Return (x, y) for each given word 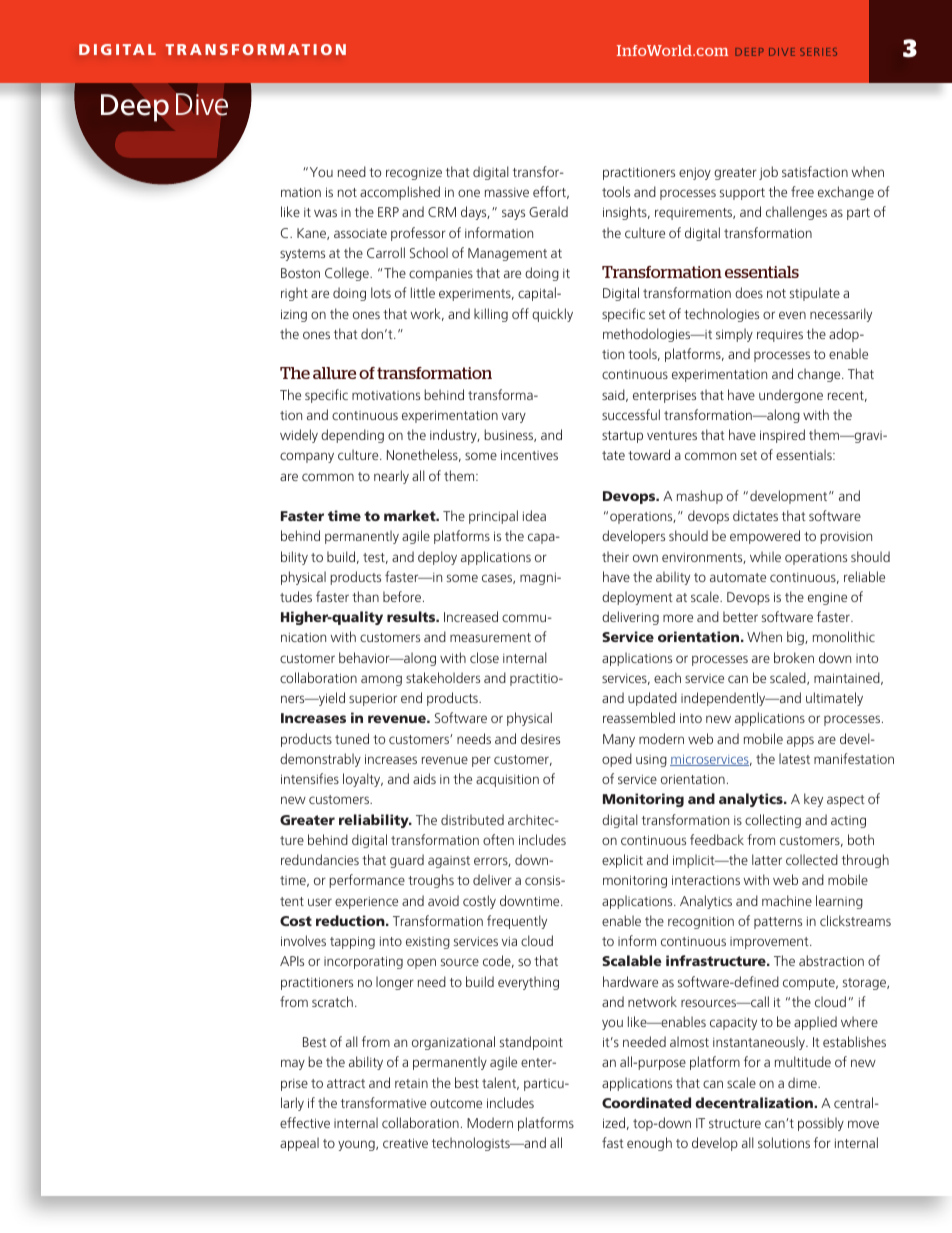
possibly (821, 1124)
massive (507, 192)
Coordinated (646, 1102)
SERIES (818, 52)
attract (346, 1083)
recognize (414, 174)
